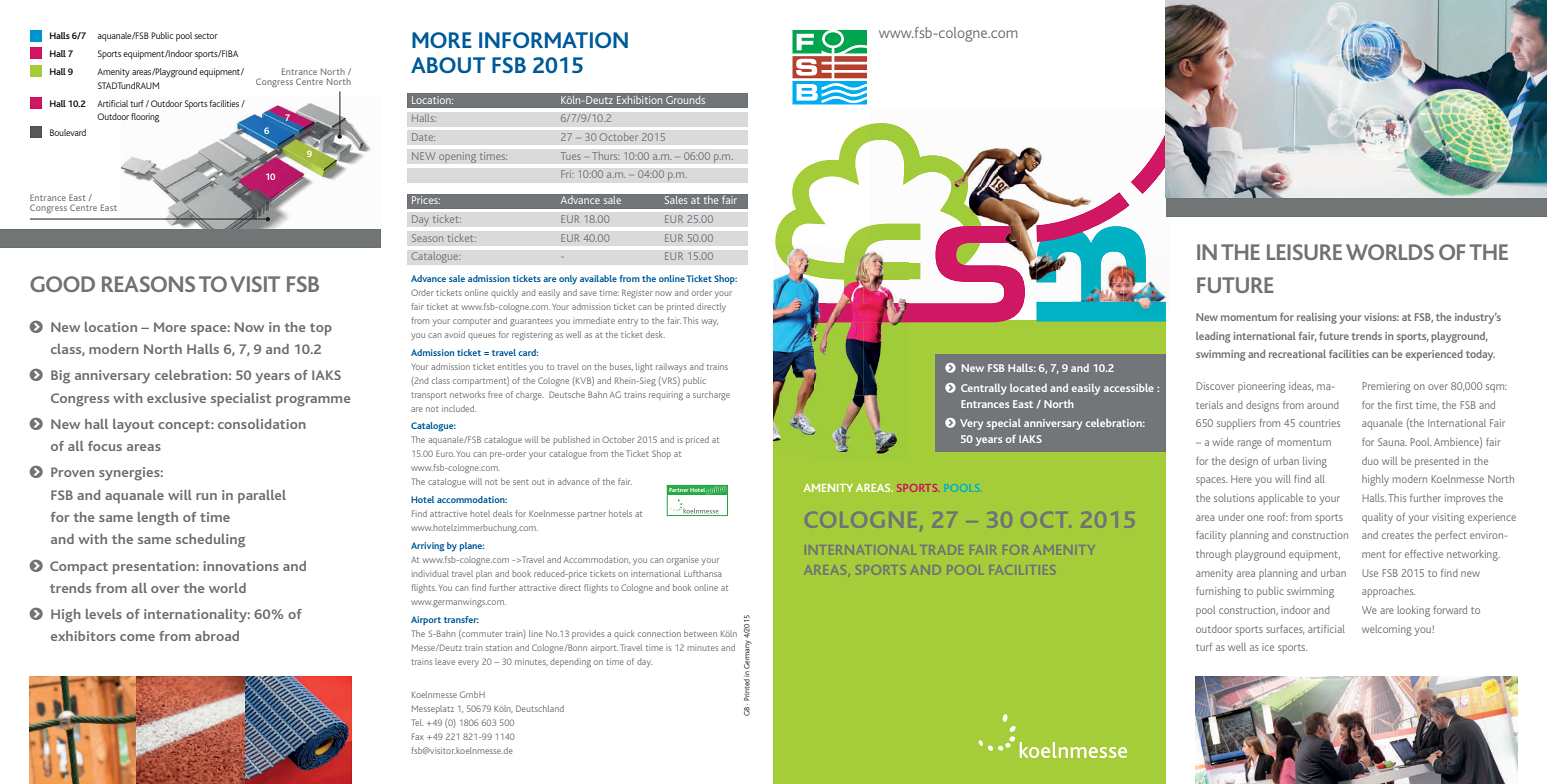 The image size is (1547, 784). What do you see at coordinates (1301, 387) in the screenshot?
I see `ideas` at bounding box center [1301, 387].
